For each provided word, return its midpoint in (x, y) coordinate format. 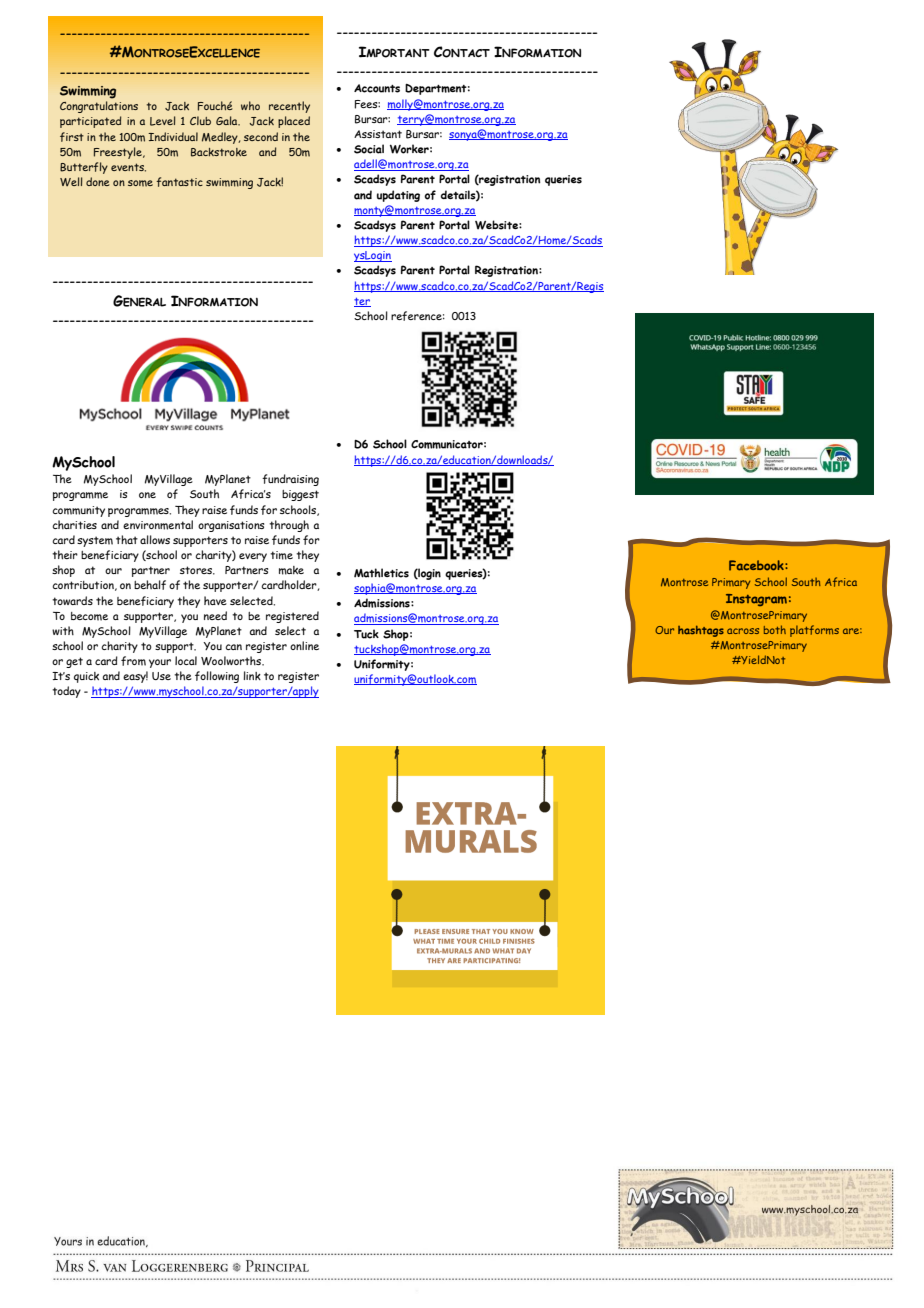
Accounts (377, 88)
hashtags (701, 631)
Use (161, 676)
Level (163, 121)
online (304, 645)
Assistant (378, 134)
